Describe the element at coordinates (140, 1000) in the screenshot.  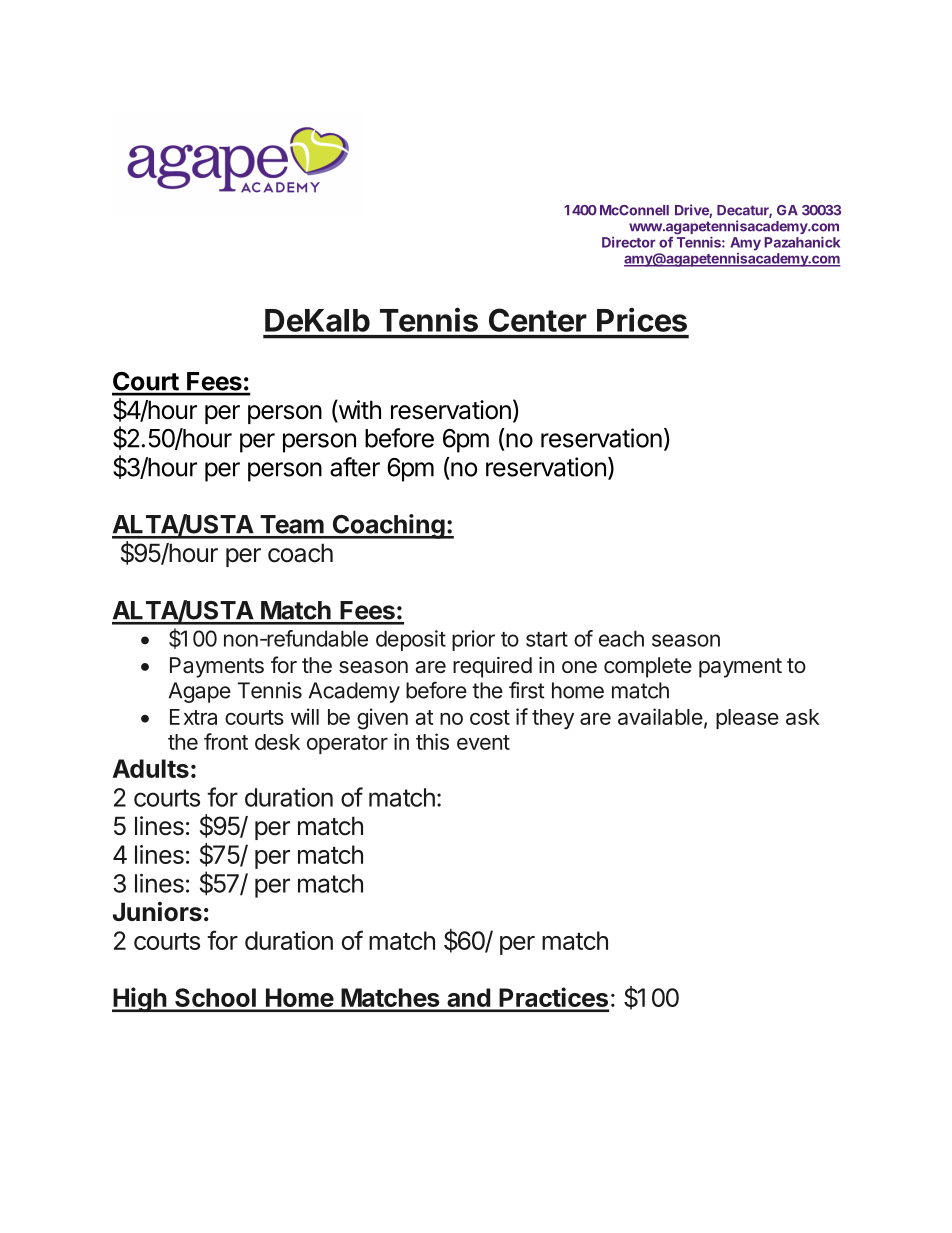
I see `High` at that location.
